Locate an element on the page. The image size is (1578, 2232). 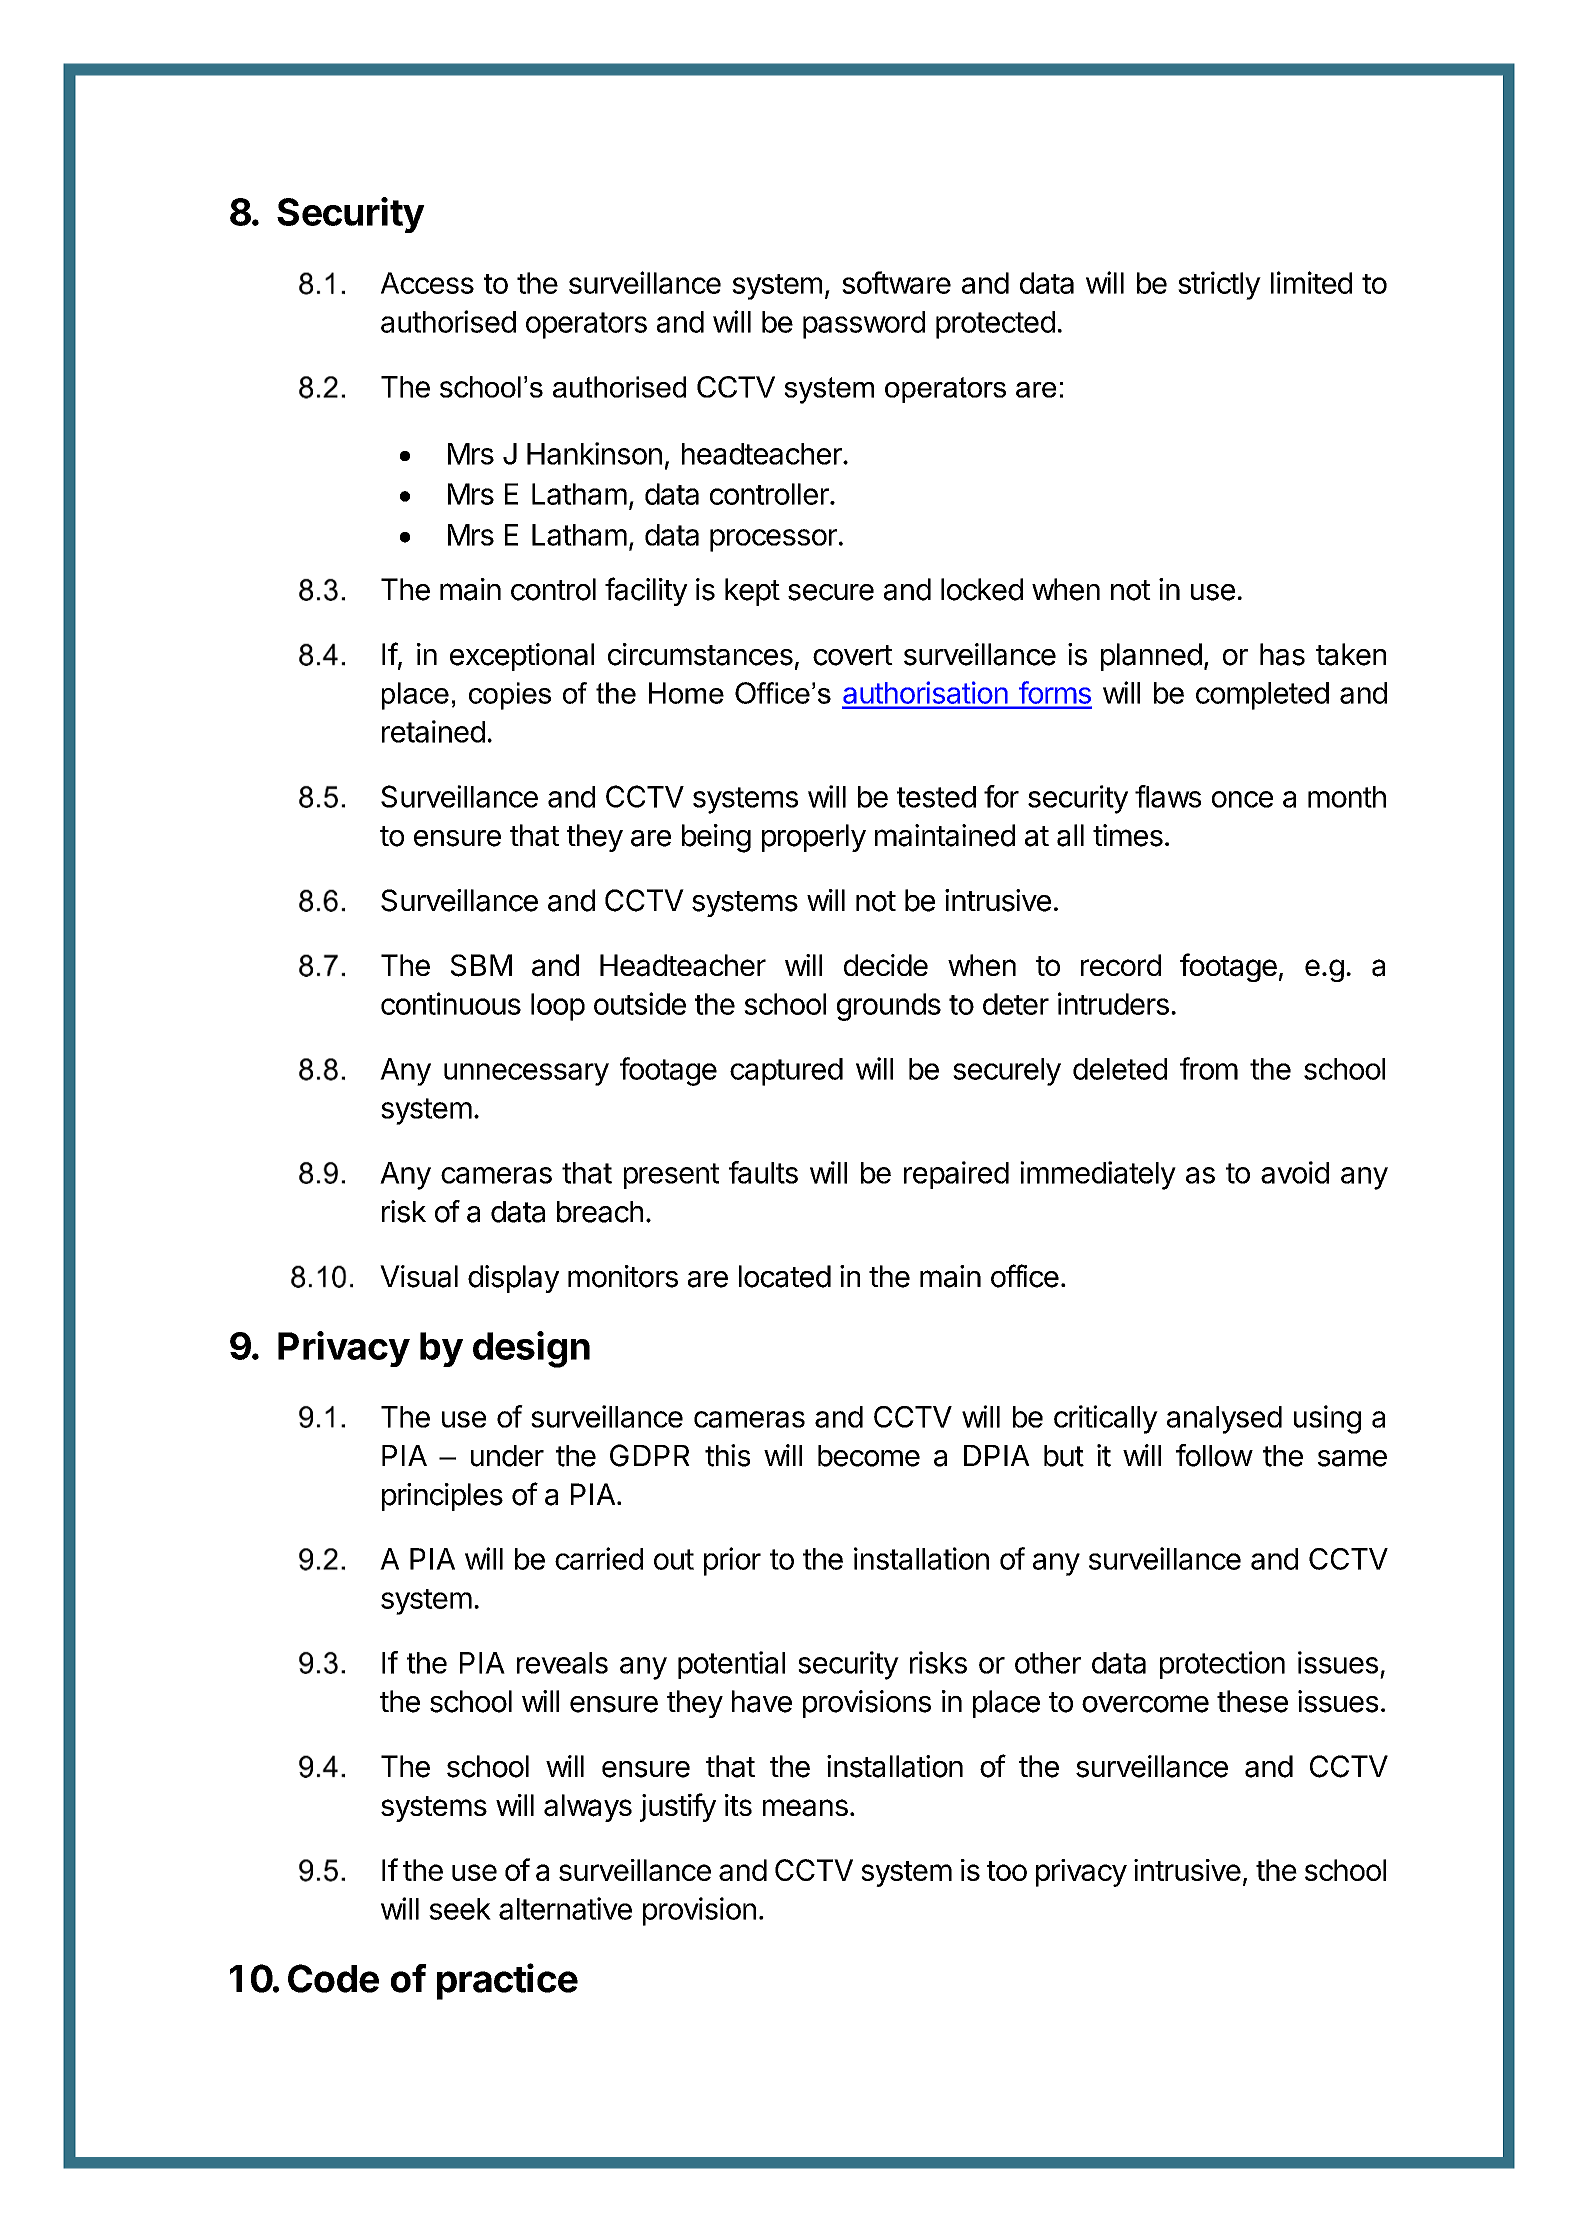
password is located at coordinates (864, 325).
